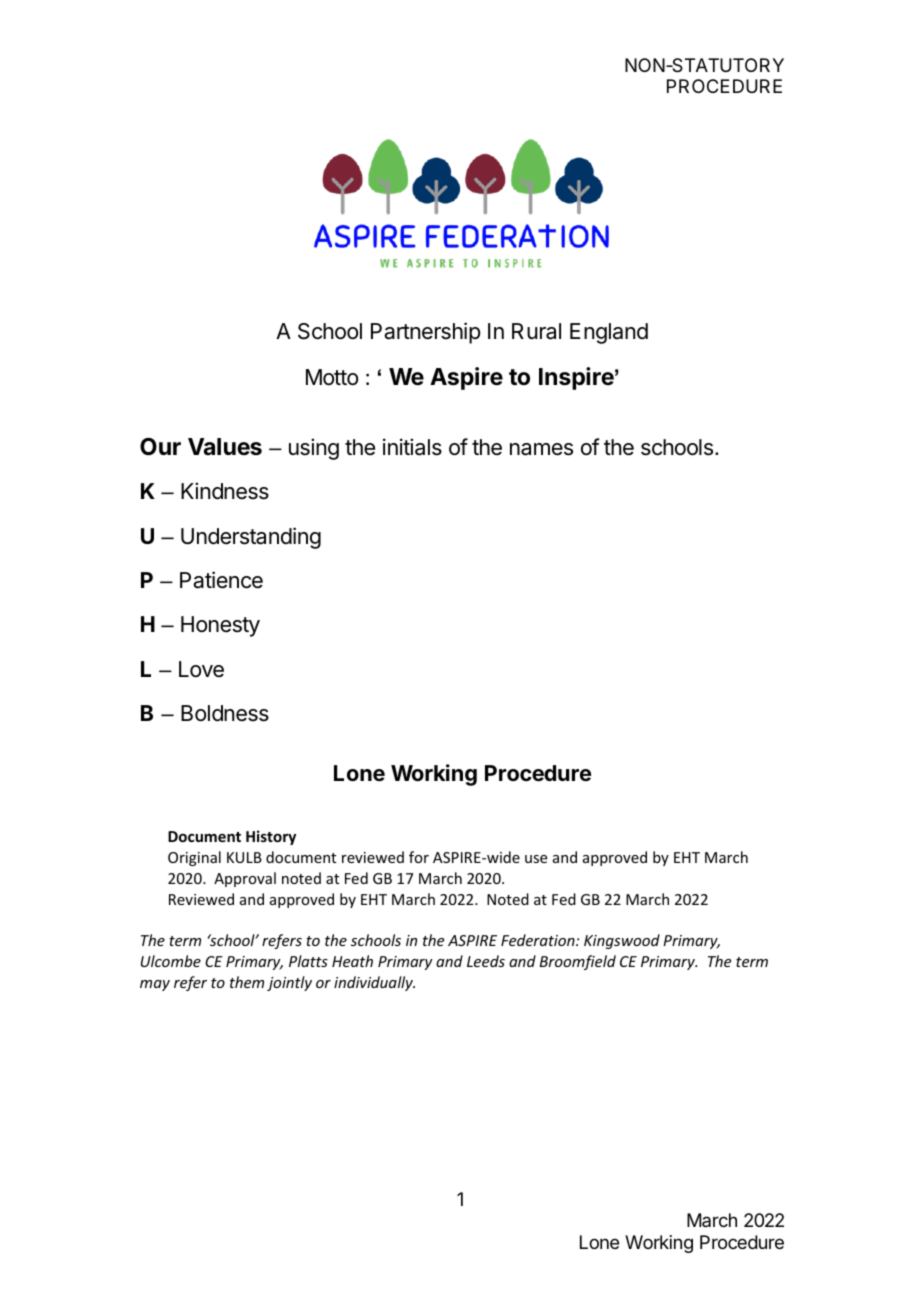 The width and height of the screenshot is (924, 1308). Describe the element at coordinates (425, 333) in the screenshot. I see `Partnership` at that location.
